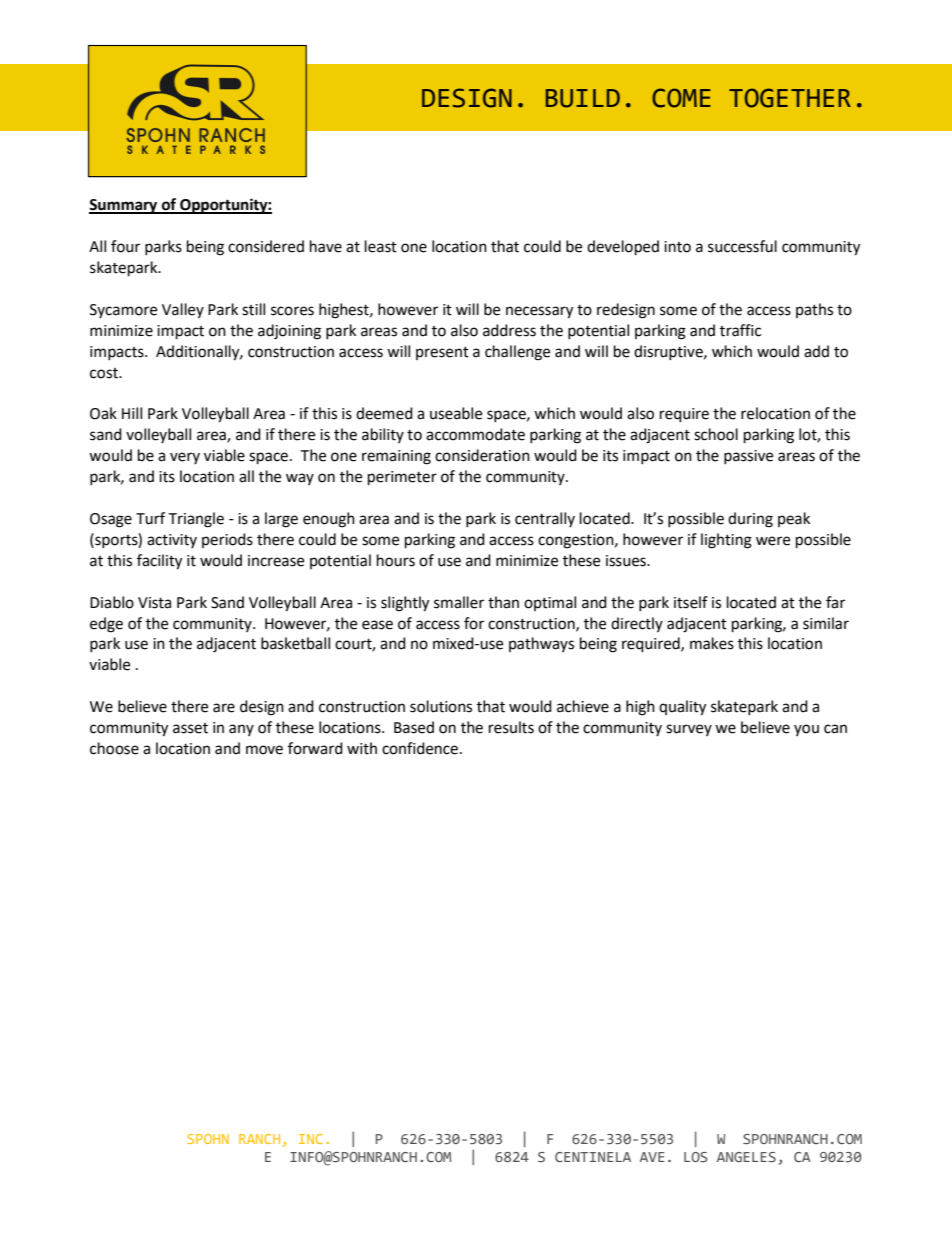  I want to click on TOGETHER, so click(790, 98).
